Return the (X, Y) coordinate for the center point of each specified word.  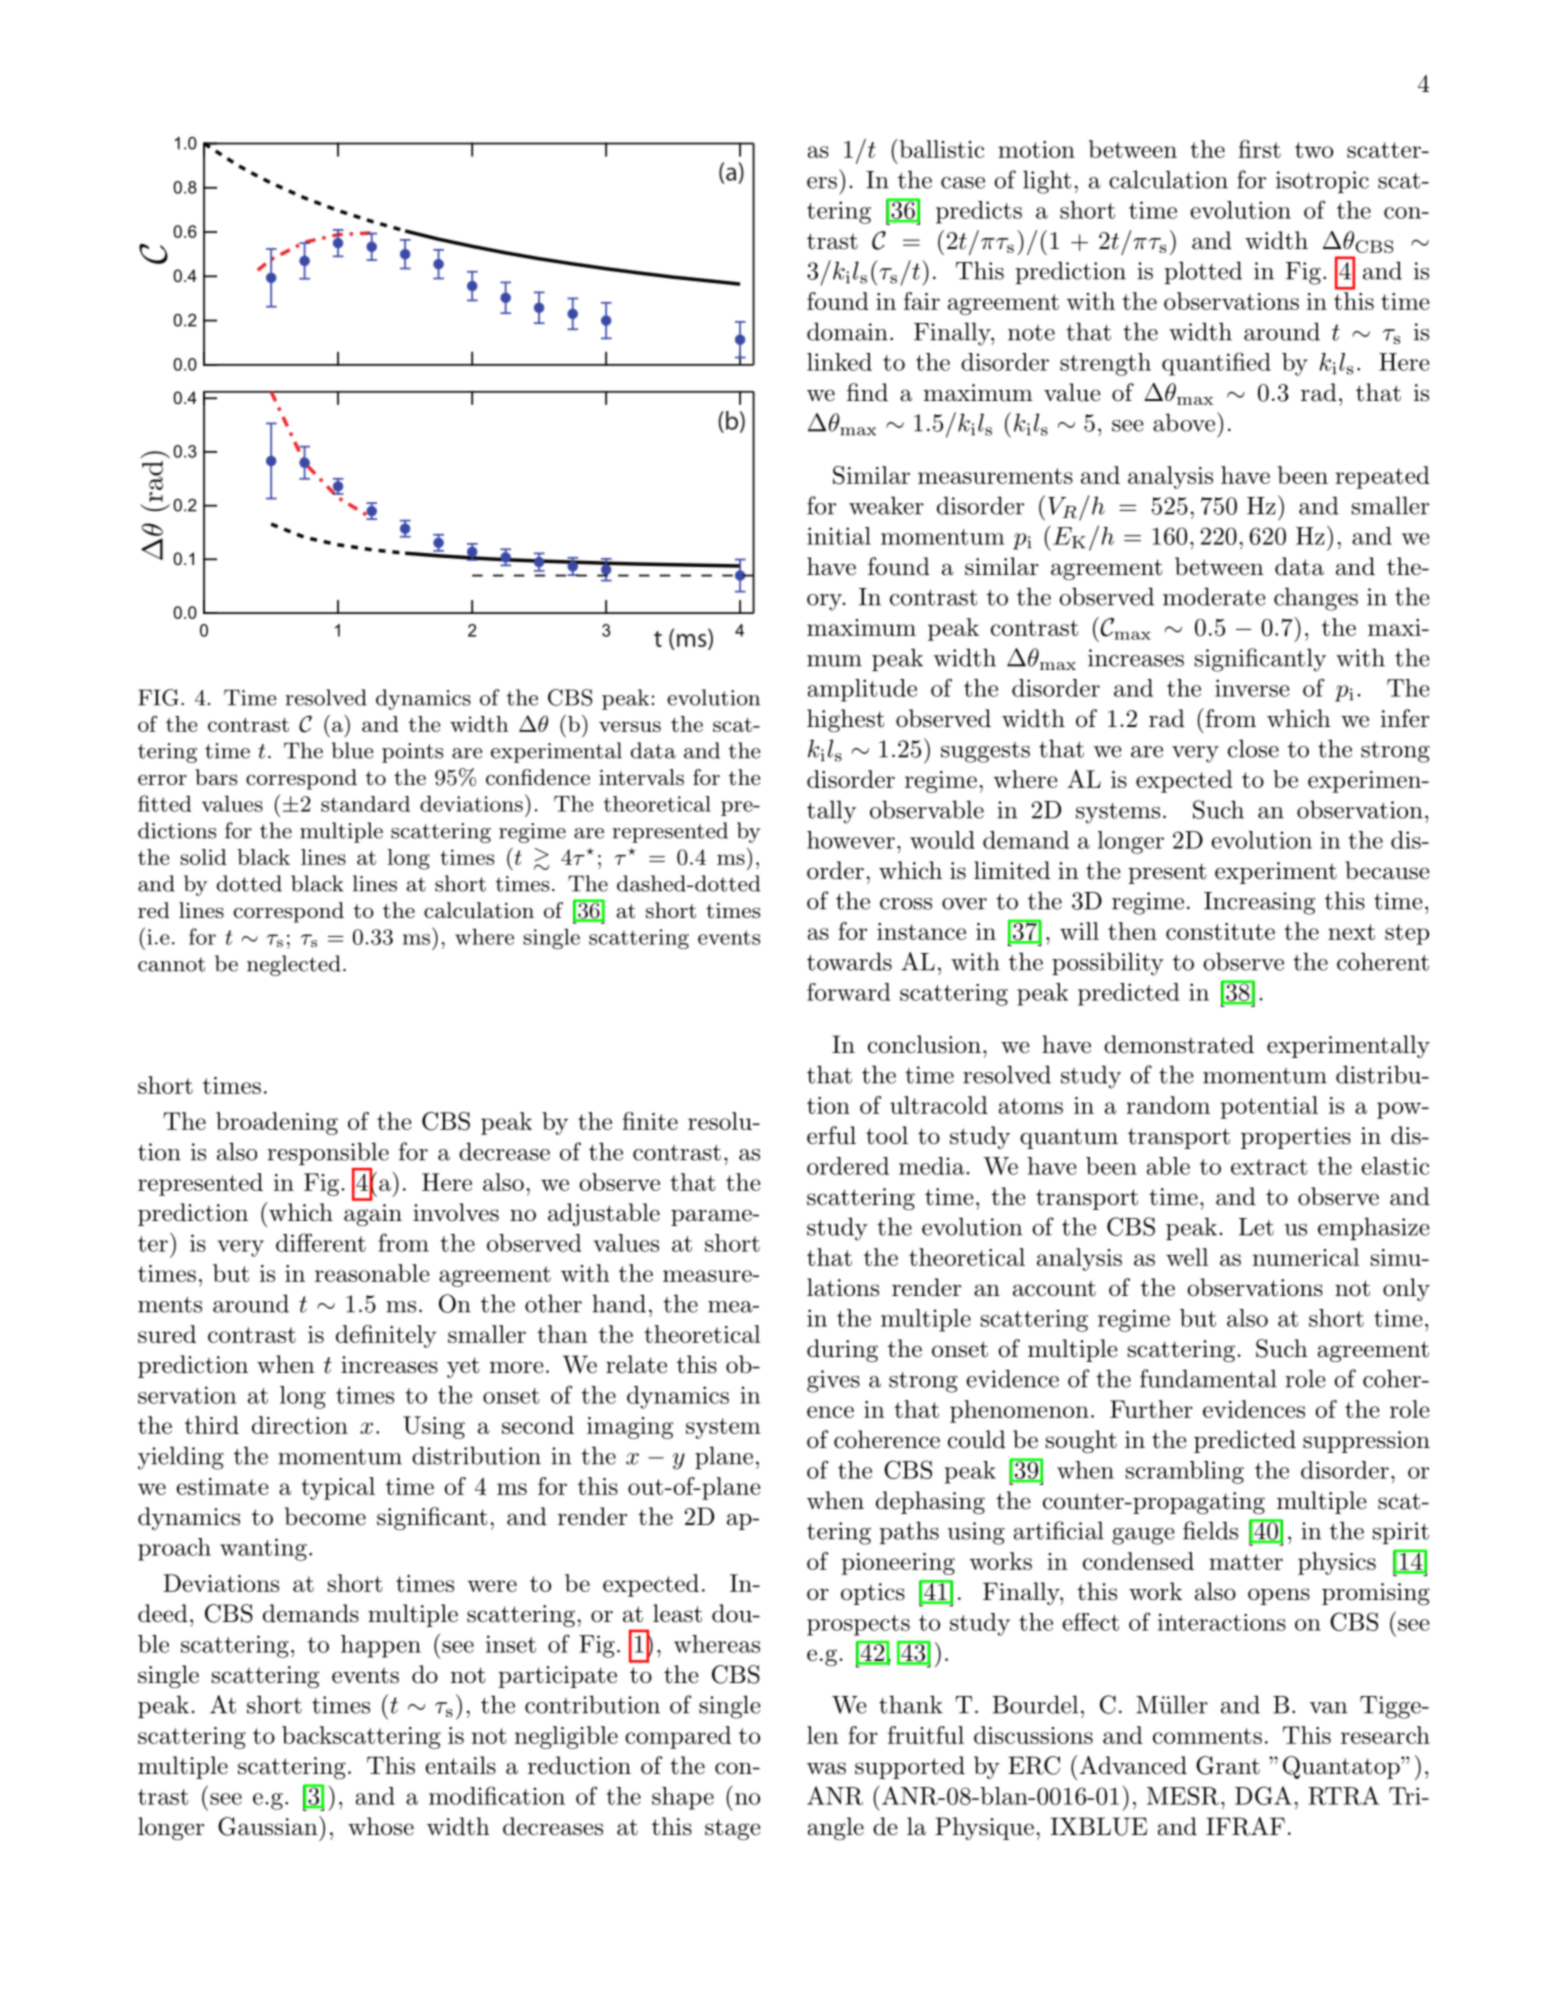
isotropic (1322, 182)
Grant (1228, 1765)
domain (847, 331)
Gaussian (269, 1826)
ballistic (940, 148)
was (826, 1768)
